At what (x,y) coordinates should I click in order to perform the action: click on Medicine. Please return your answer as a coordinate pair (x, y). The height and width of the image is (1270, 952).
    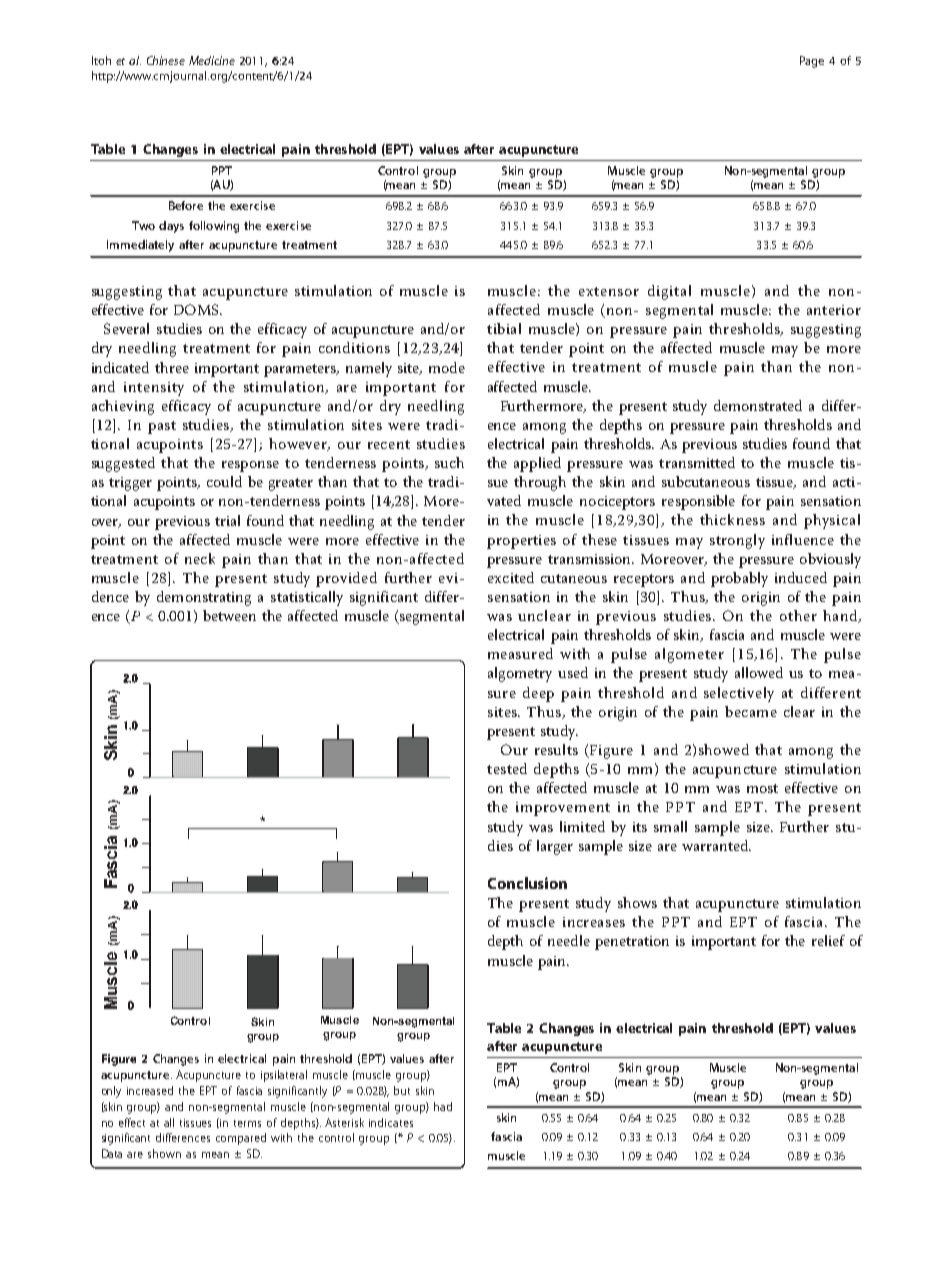
    Looking at the image, I should click on (212, 60).
